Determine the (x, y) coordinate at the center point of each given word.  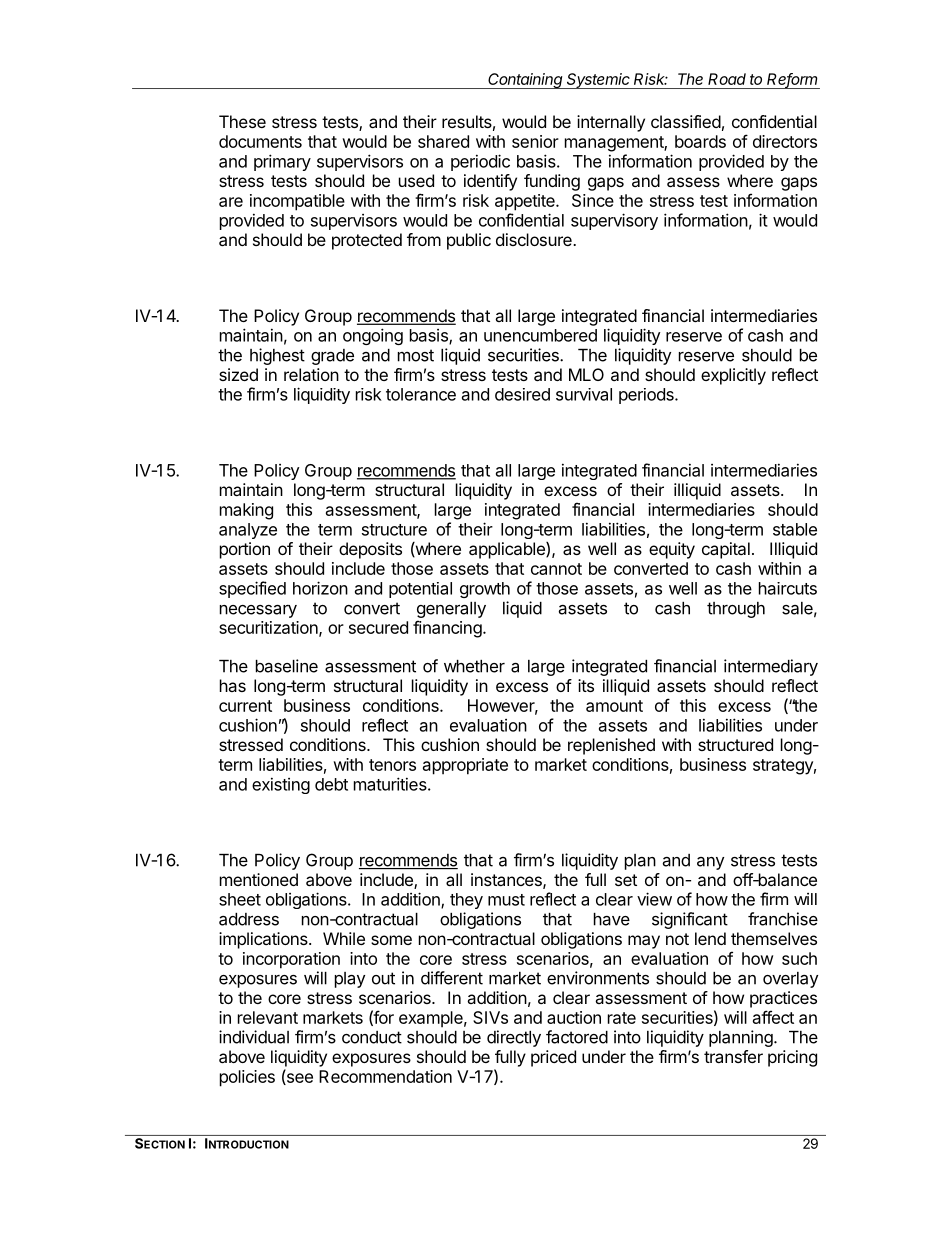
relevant (268, 1017)
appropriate (465, 766)
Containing (526, 81)
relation (311, 374)
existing (281, 785)
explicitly (733, 376)
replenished (611, 746)
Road (727, 79)
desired (522, 394)
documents (260, 141)
